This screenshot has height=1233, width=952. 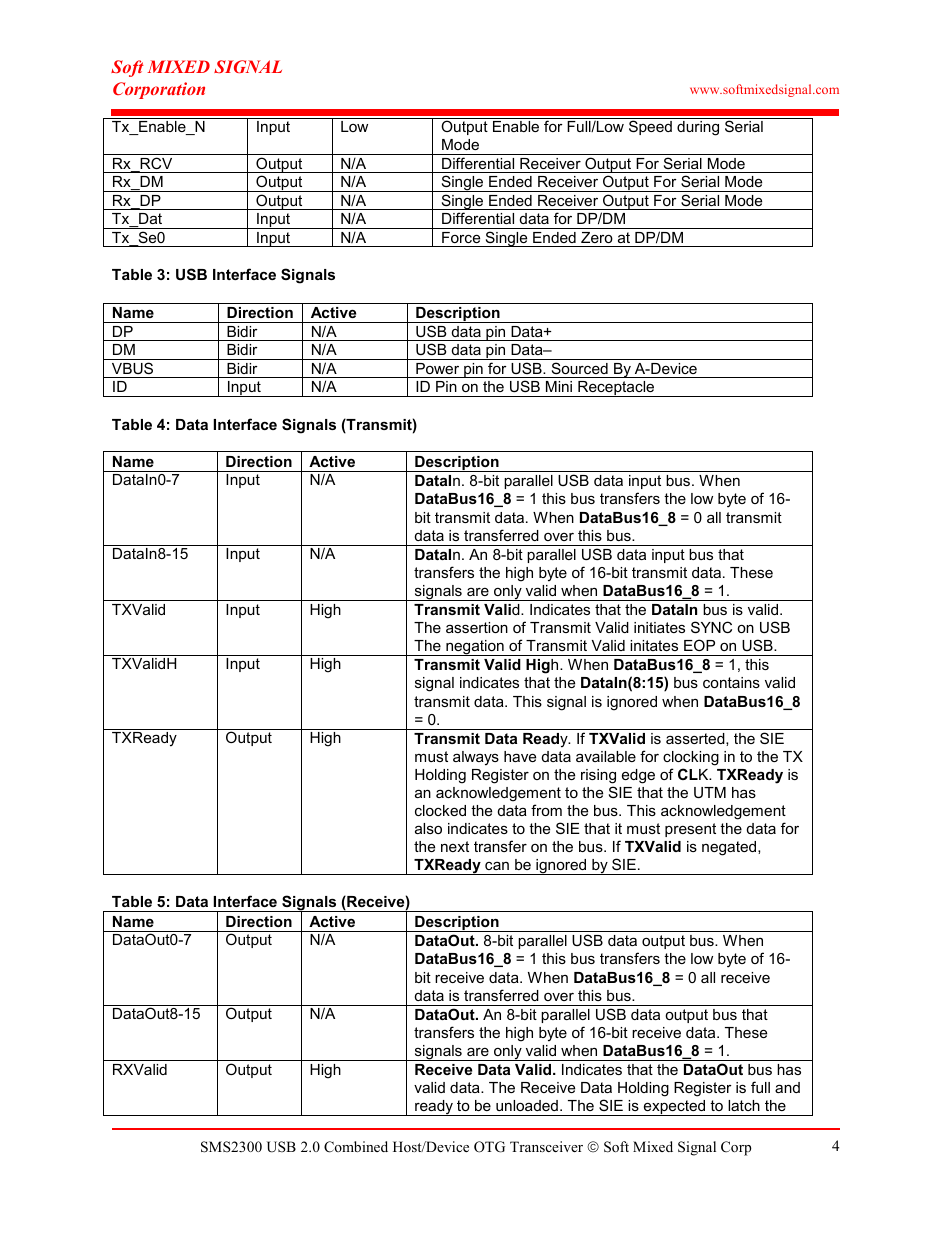 I want to click on Receptacle, so click(x=616, y=389).
